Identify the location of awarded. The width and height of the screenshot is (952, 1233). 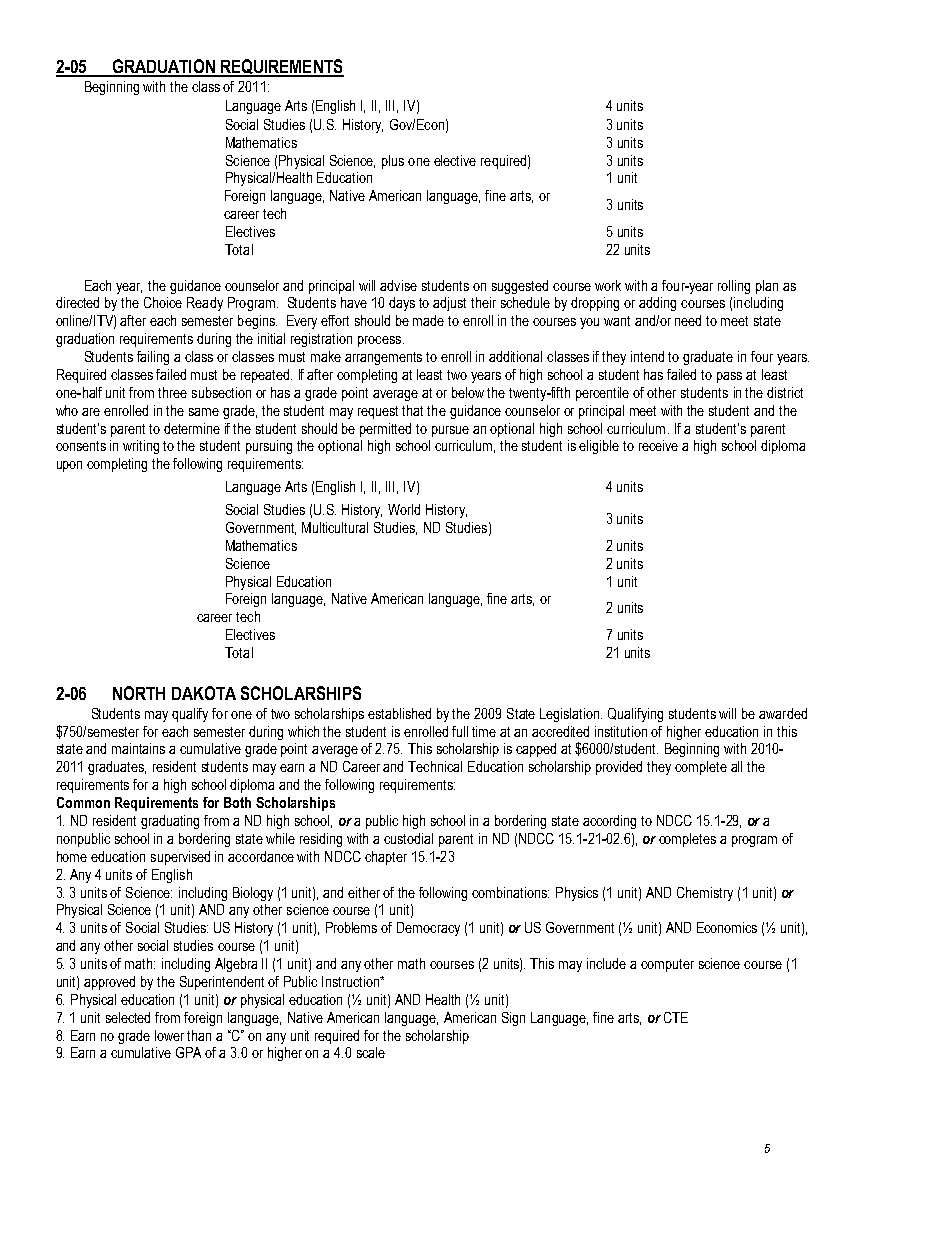
(783, 713).
